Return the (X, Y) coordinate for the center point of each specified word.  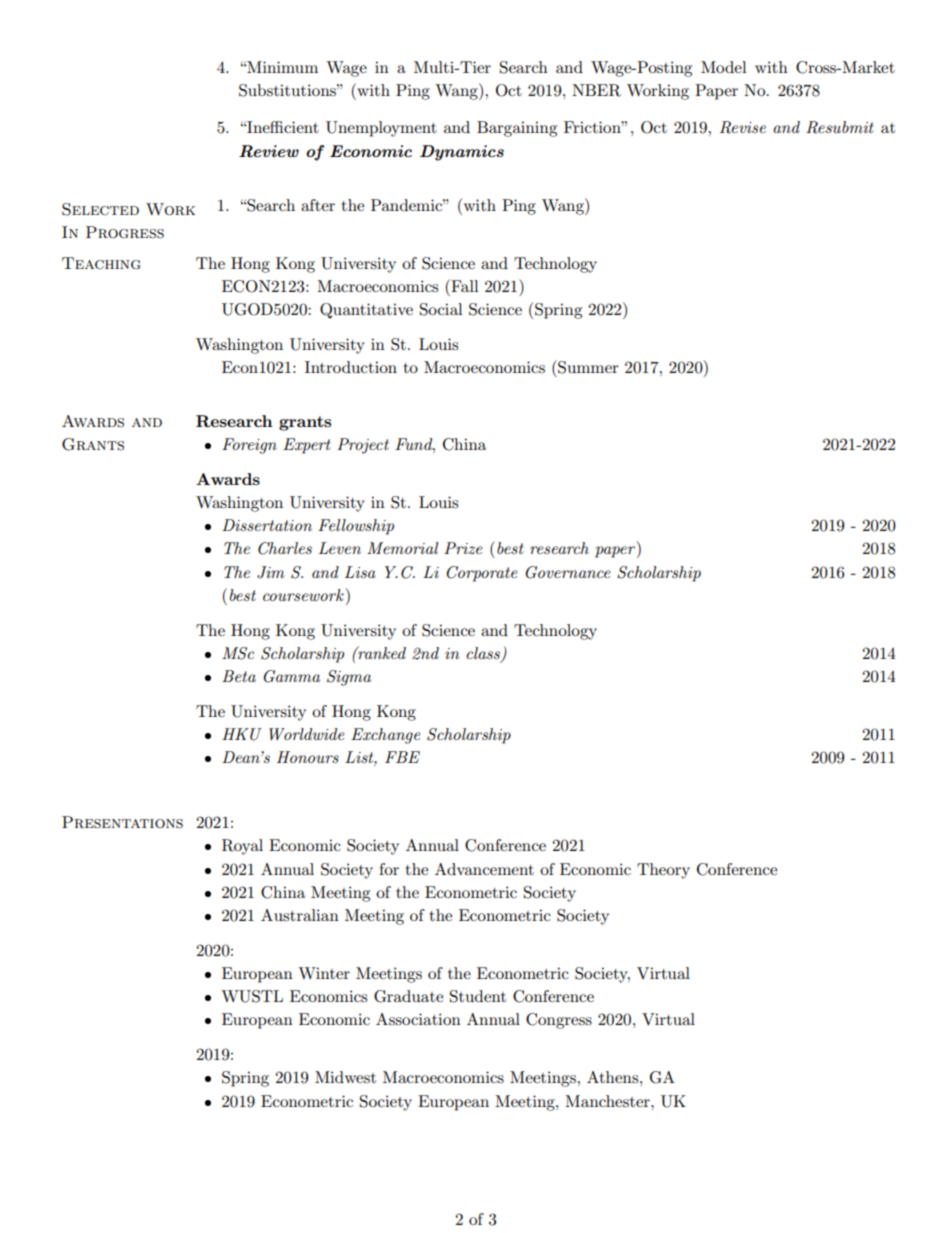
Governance (567, 572)
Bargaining (517, 129)
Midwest (345, 1077)
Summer (587, 367)
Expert (307, 446)
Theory (663, 871)
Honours (308, 757)
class (483, 653)
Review (269, 151)
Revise (743, 127)
